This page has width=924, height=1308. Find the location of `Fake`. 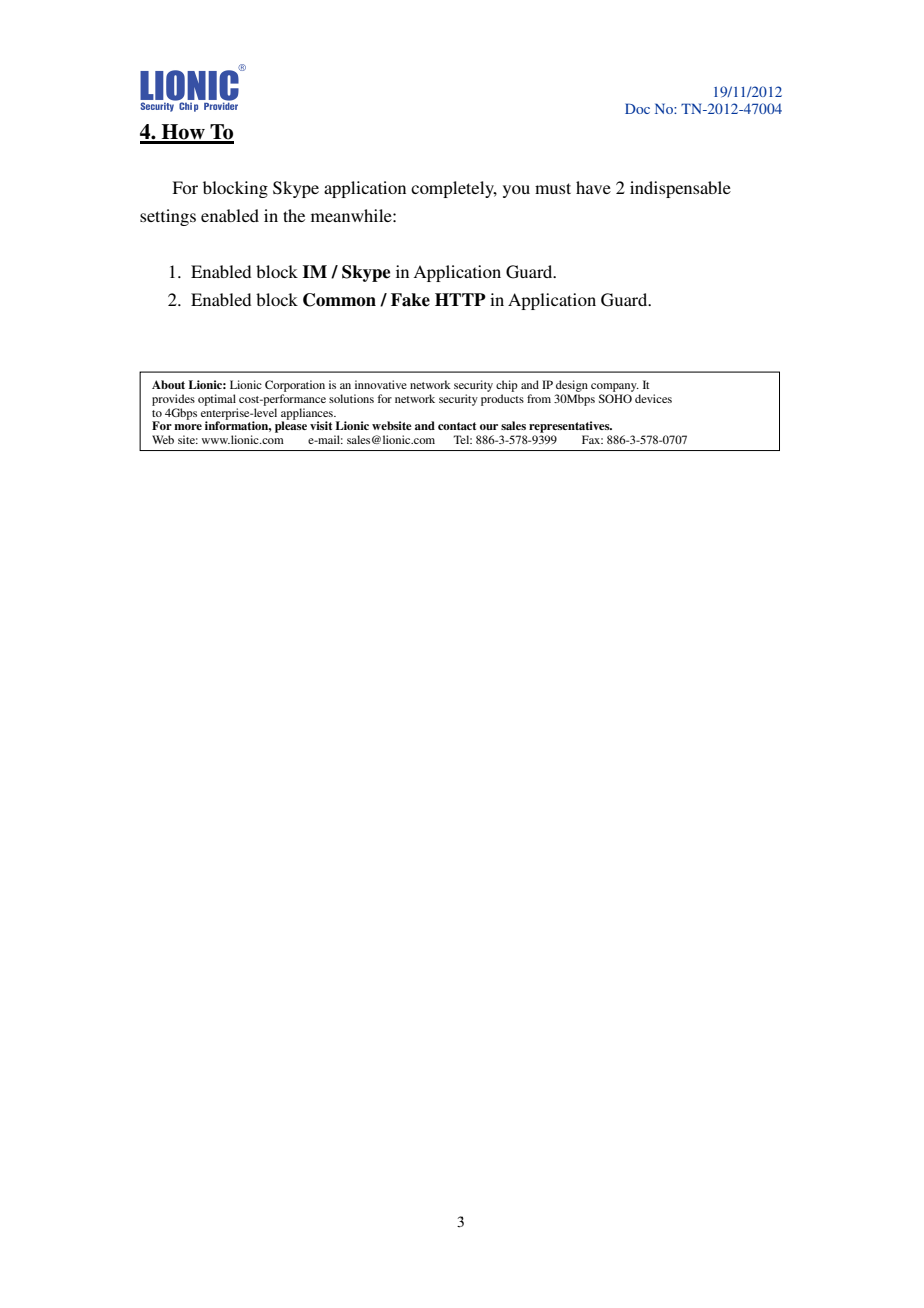

Fake is located at coordinates (410, 300).
